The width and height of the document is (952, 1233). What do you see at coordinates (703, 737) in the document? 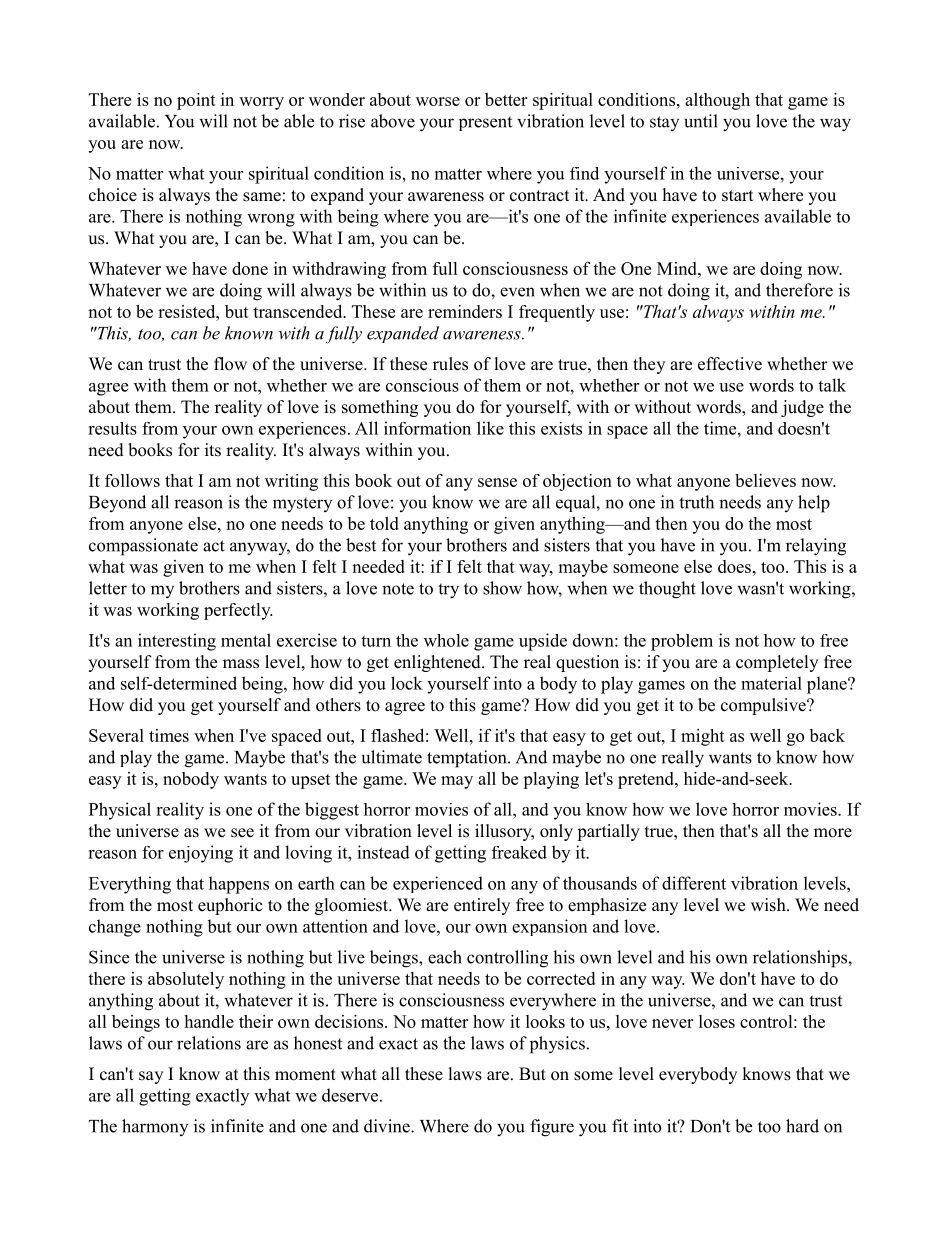
I see `might` at bounding box center [703, 737].
